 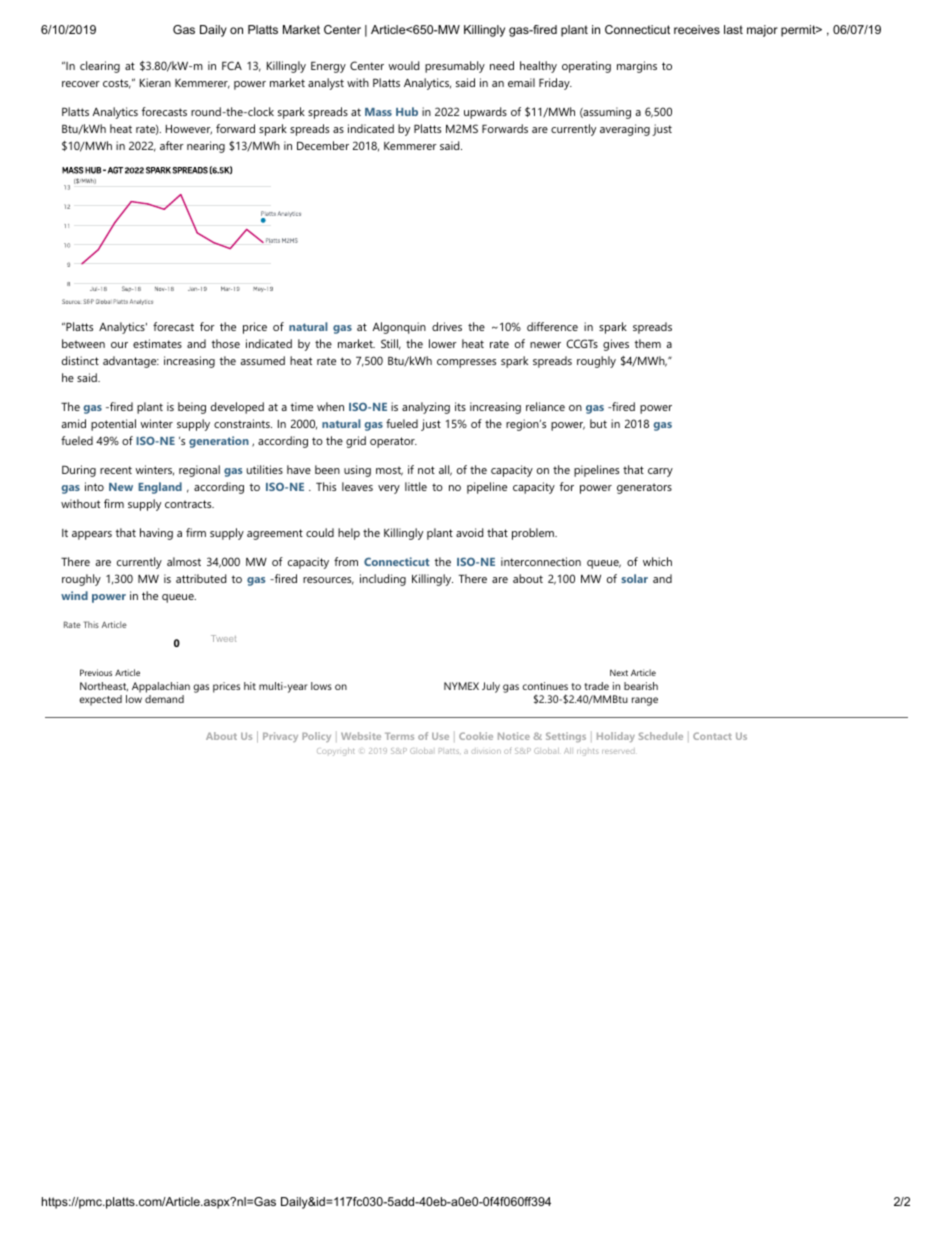 I want to click on Terms, so click(x=399, y=736).
